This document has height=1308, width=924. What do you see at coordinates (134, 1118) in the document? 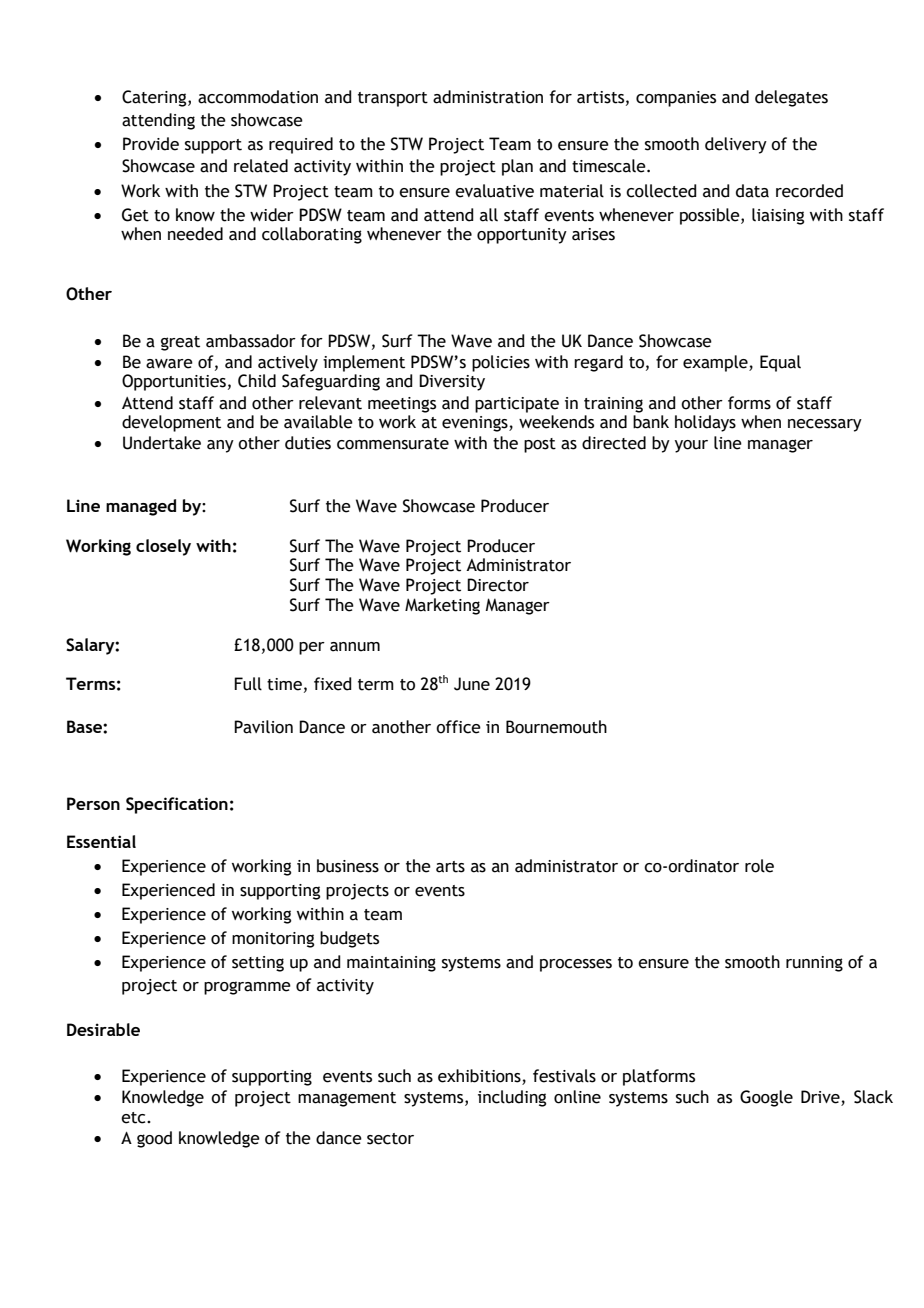
I see `etc` at bounding box center [134, 1118].
